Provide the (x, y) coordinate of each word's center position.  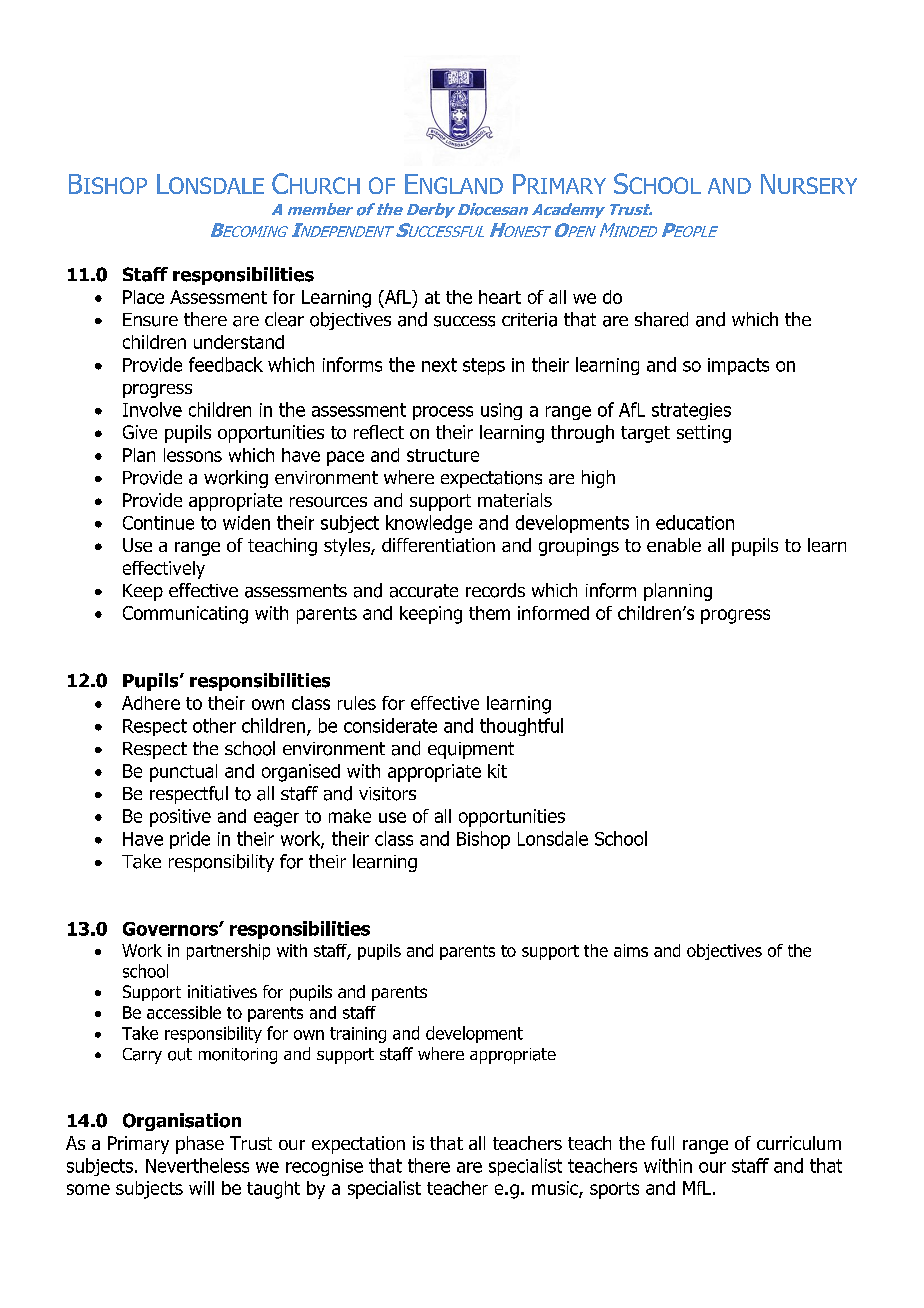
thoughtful (521, 727)
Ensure (150, 320)
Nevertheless (197, 1165)
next (439, 365)
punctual (183, 773)
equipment (471, 750)
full (662, 1143)
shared (661, 319)
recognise (324, 1167)
